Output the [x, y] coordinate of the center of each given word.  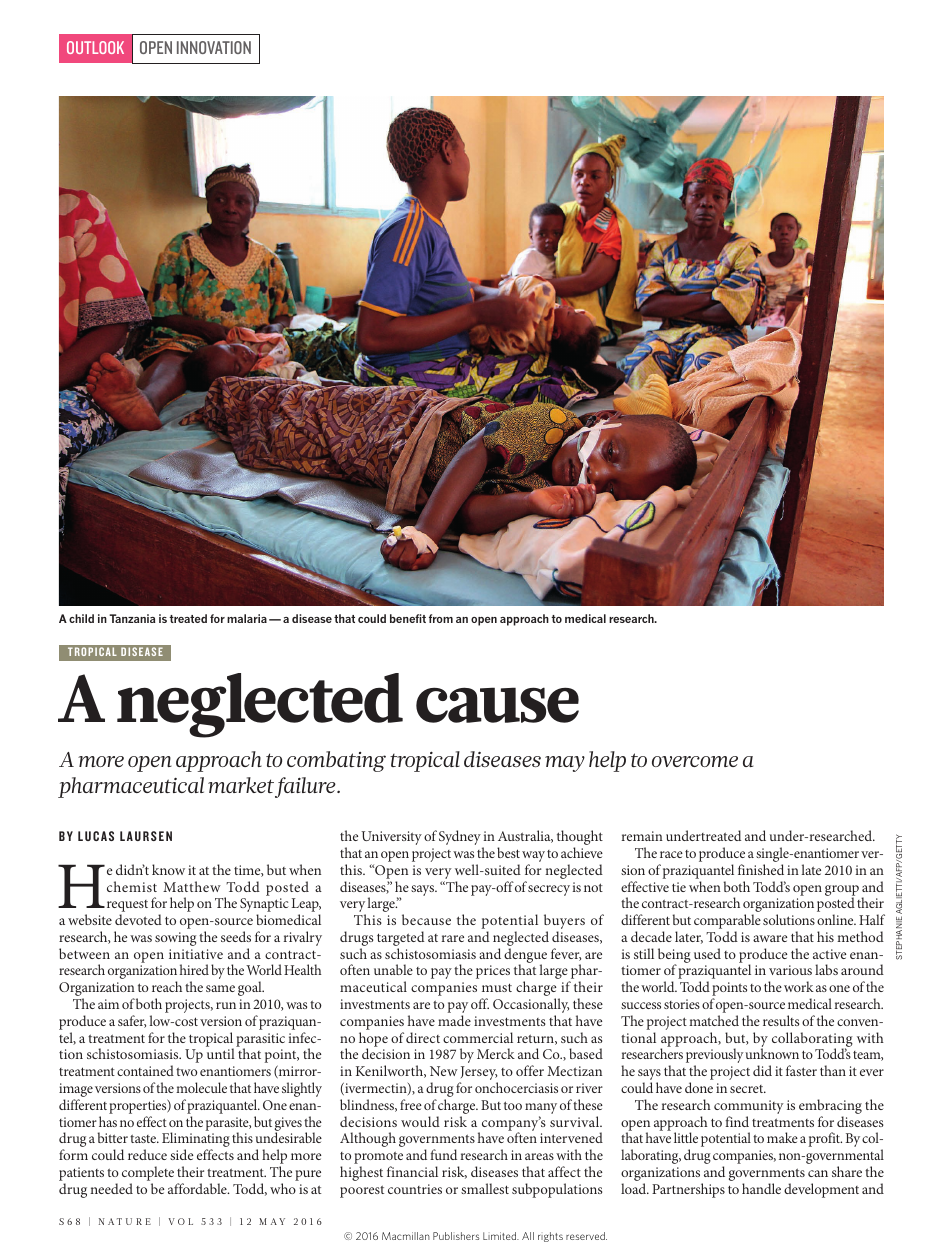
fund [443, 1154]
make [782, 1137]
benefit [408, 618]
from [441, 618]
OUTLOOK [95, 47]
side [181, 1154]
